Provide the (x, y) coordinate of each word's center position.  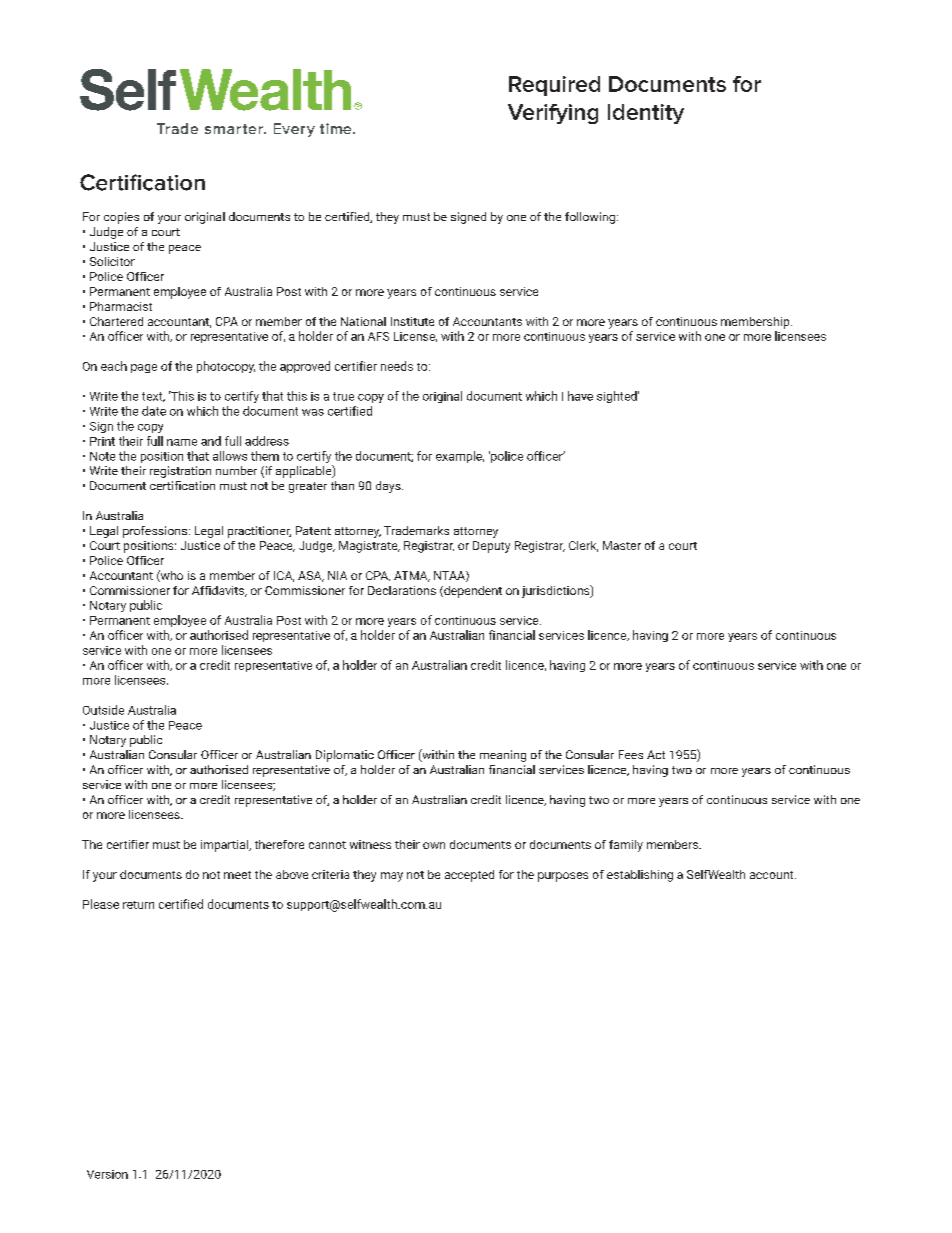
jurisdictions (557, 591)
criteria (330, 874)
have (580, 396)
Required (554, 86)
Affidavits (219, 591)
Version (107, 1174)
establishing (640, 876)
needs (397, 366)
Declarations (402, 590)
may (392, 877)
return (138, 905)
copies (121, 218)
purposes (563, 877)
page (144, 368)
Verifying (553, 114)
